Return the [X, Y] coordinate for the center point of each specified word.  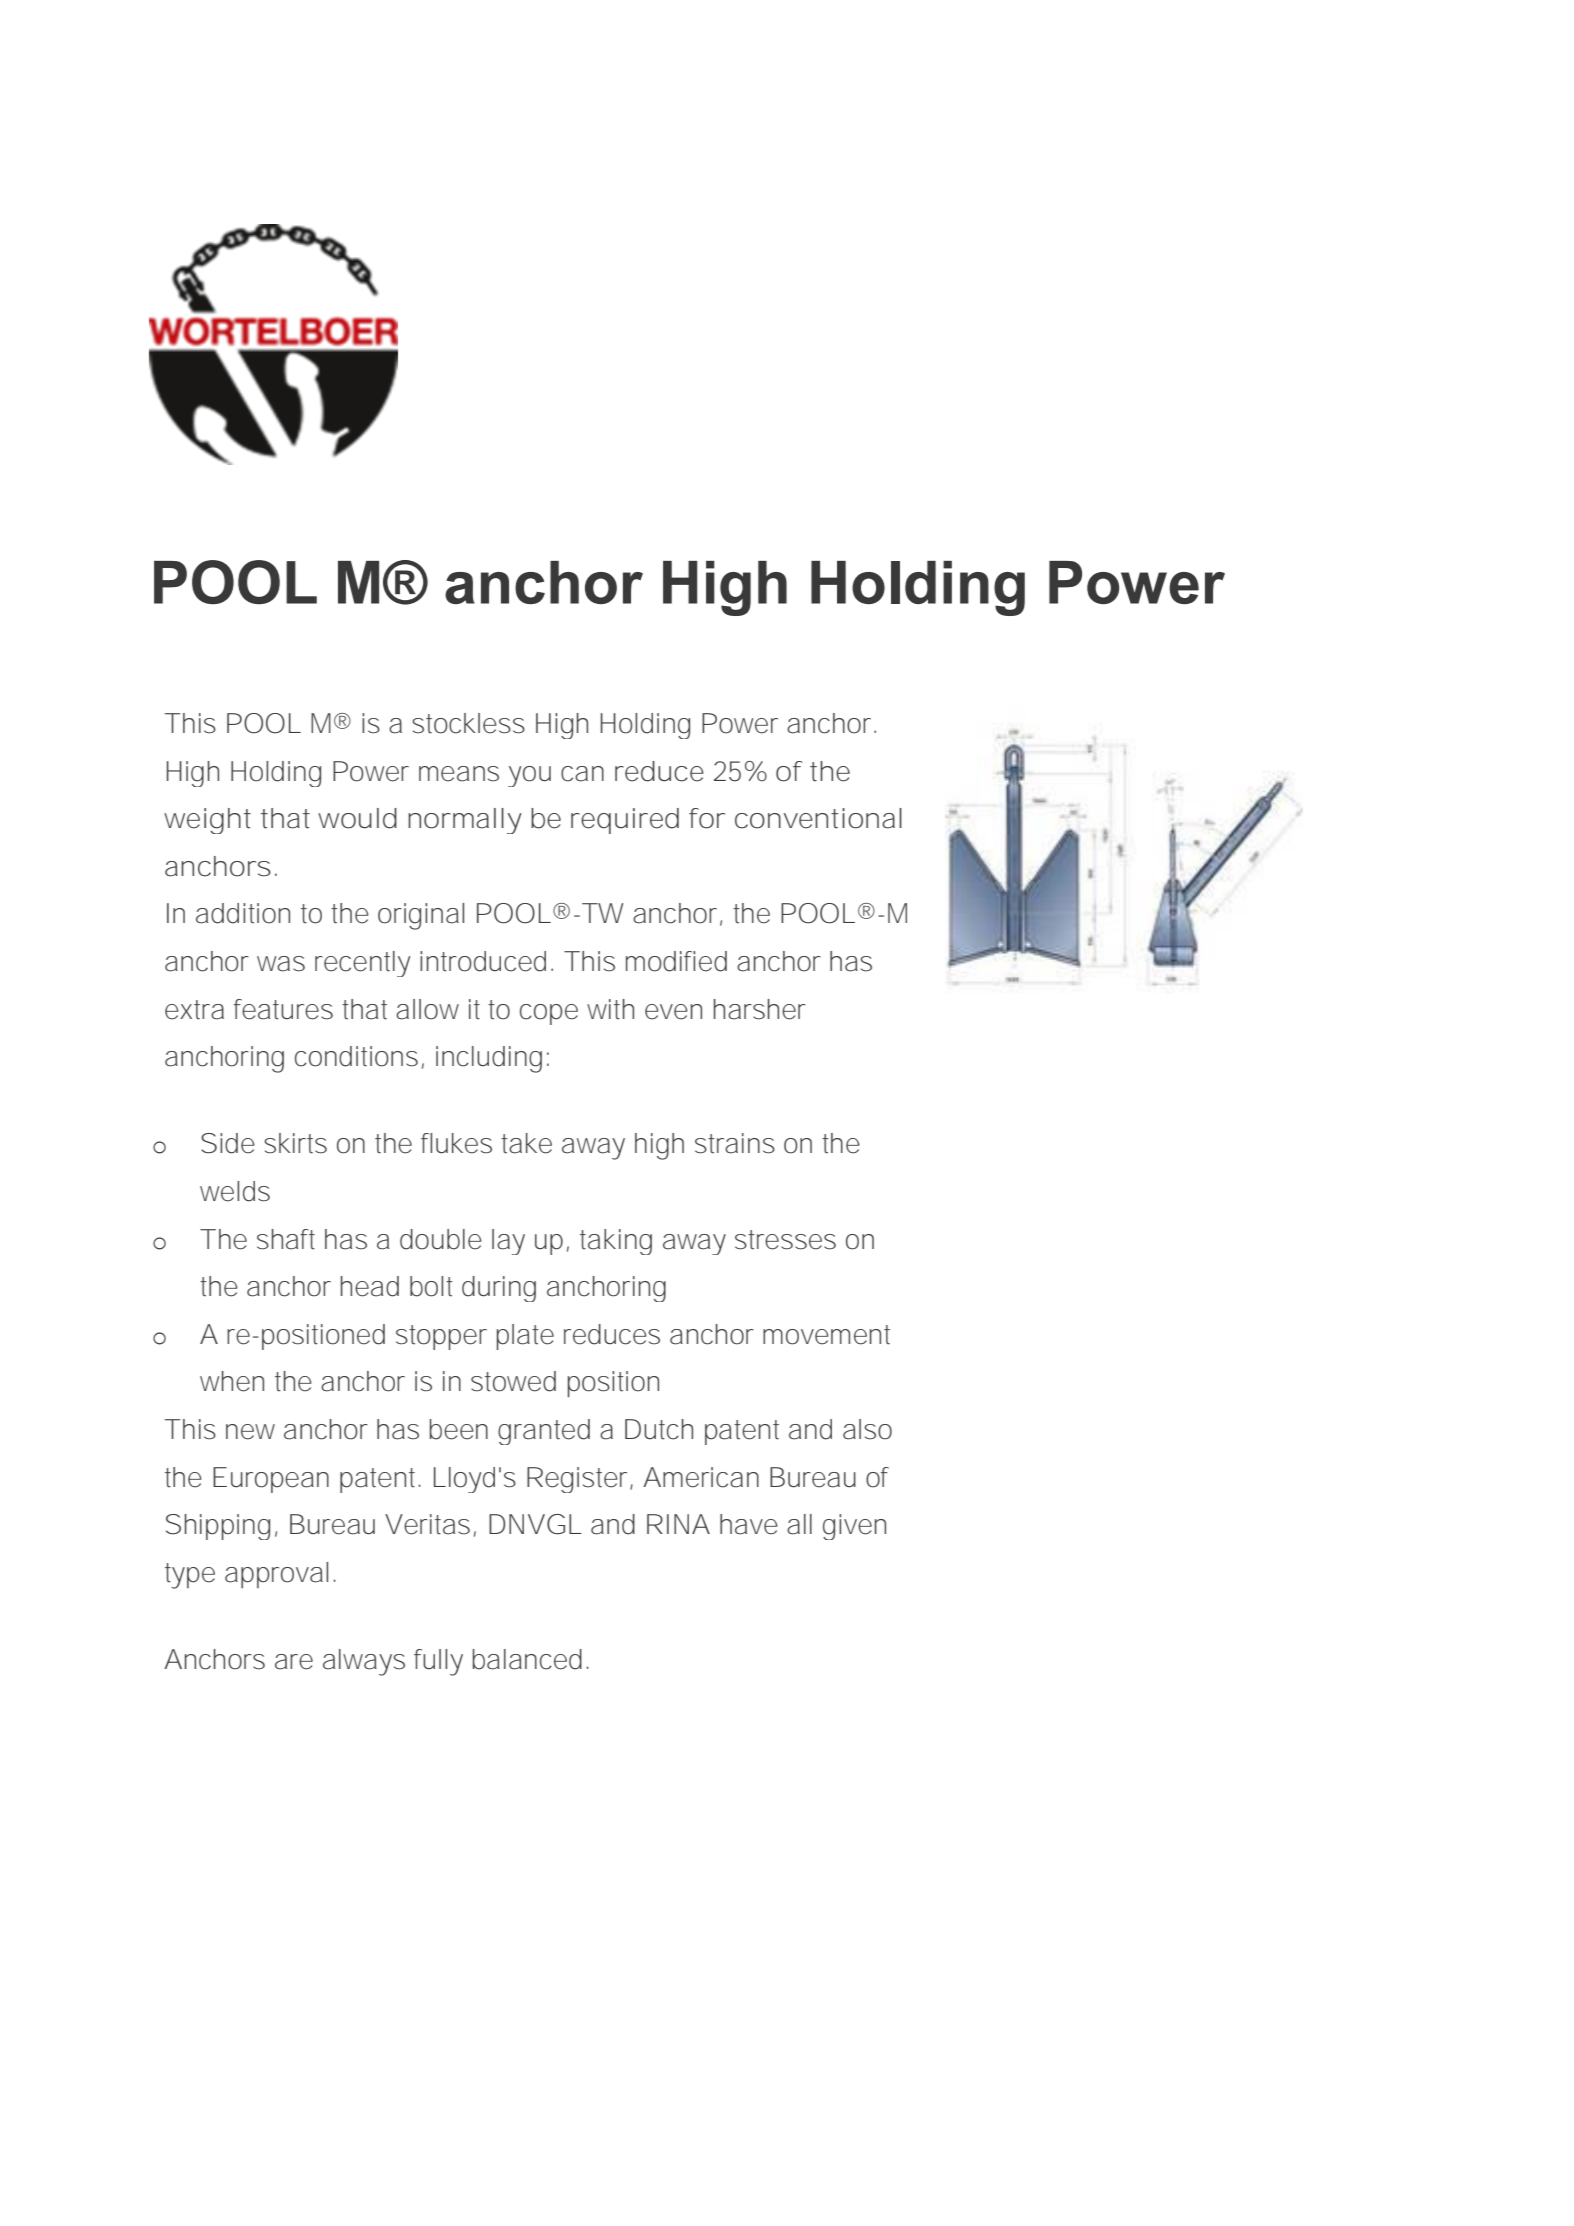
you [529, 776]
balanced [527, 1659]
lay [508, 1242]
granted [544, 1432]
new [250, 1432]
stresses [785, 1240]
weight [207, 821]
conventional [818, 818]
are [294, 1662]
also [867, 1429]
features [283, 1009]
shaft [286, 1239]
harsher [760, 1009]
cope [549, 1014]
